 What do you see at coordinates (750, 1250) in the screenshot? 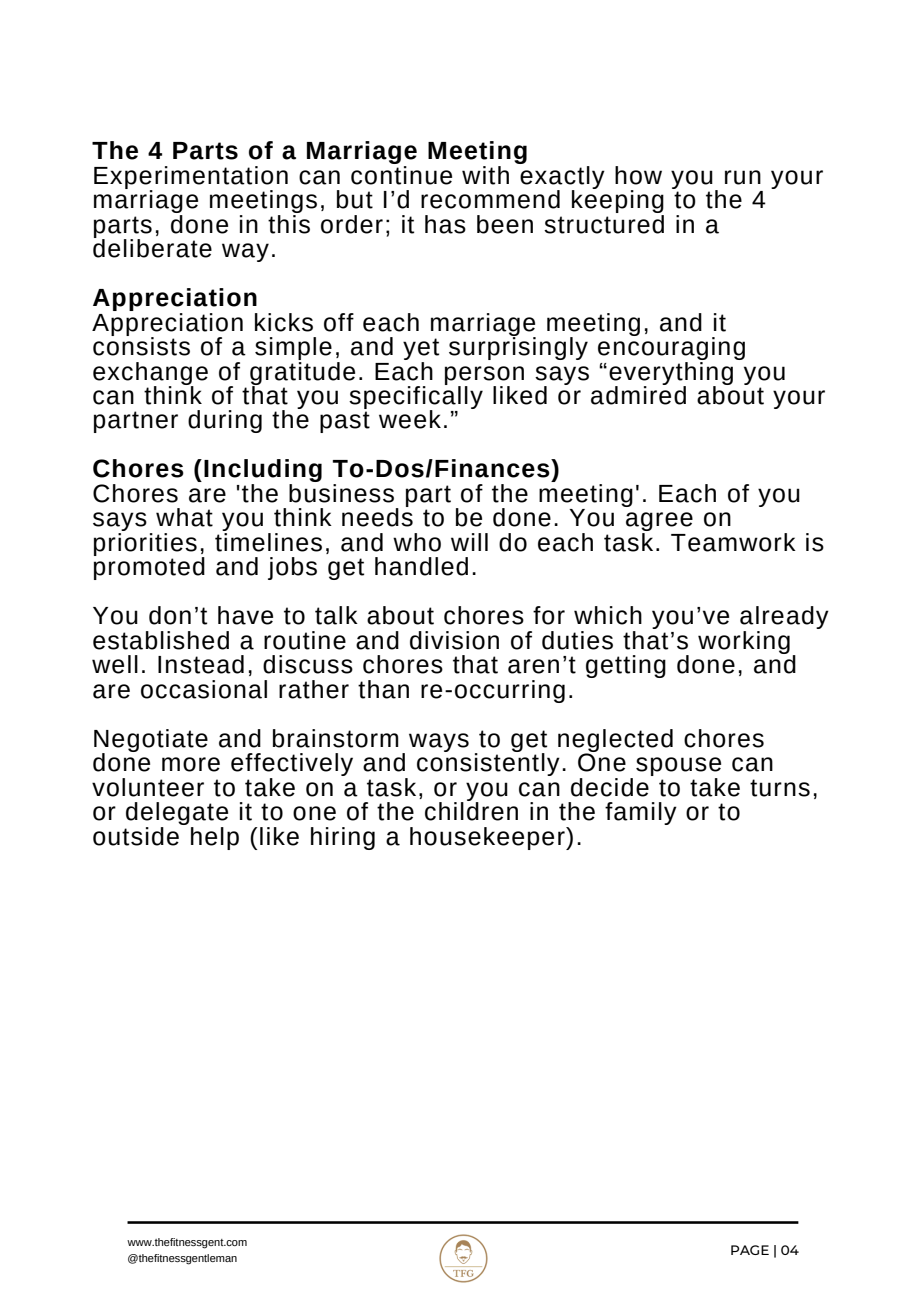
I see `PAGE` at bounding box center [750, 1250].
